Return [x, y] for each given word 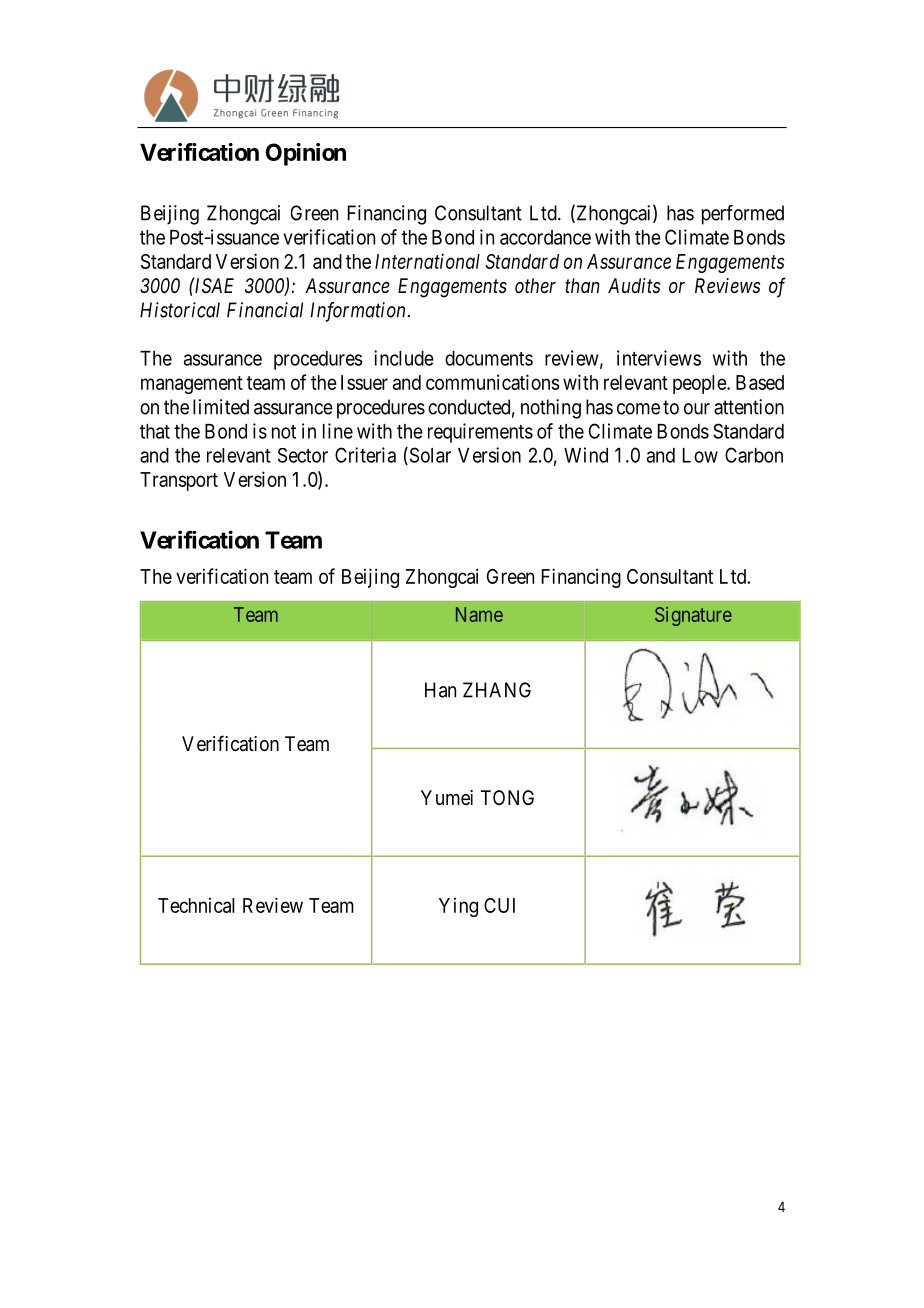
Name [479, 614]
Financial [265, 310]
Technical [196, 905]
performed [743, 215]
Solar [429, 456]
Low [700, 455]
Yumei [447, 797]
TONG [507, 797]
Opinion [306, 154]
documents [489, 358]
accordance [545, 237]
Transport [179, 481]
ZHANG [497, 690]
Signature [693, 616]
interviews [659, 358]
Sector [303, 455]
